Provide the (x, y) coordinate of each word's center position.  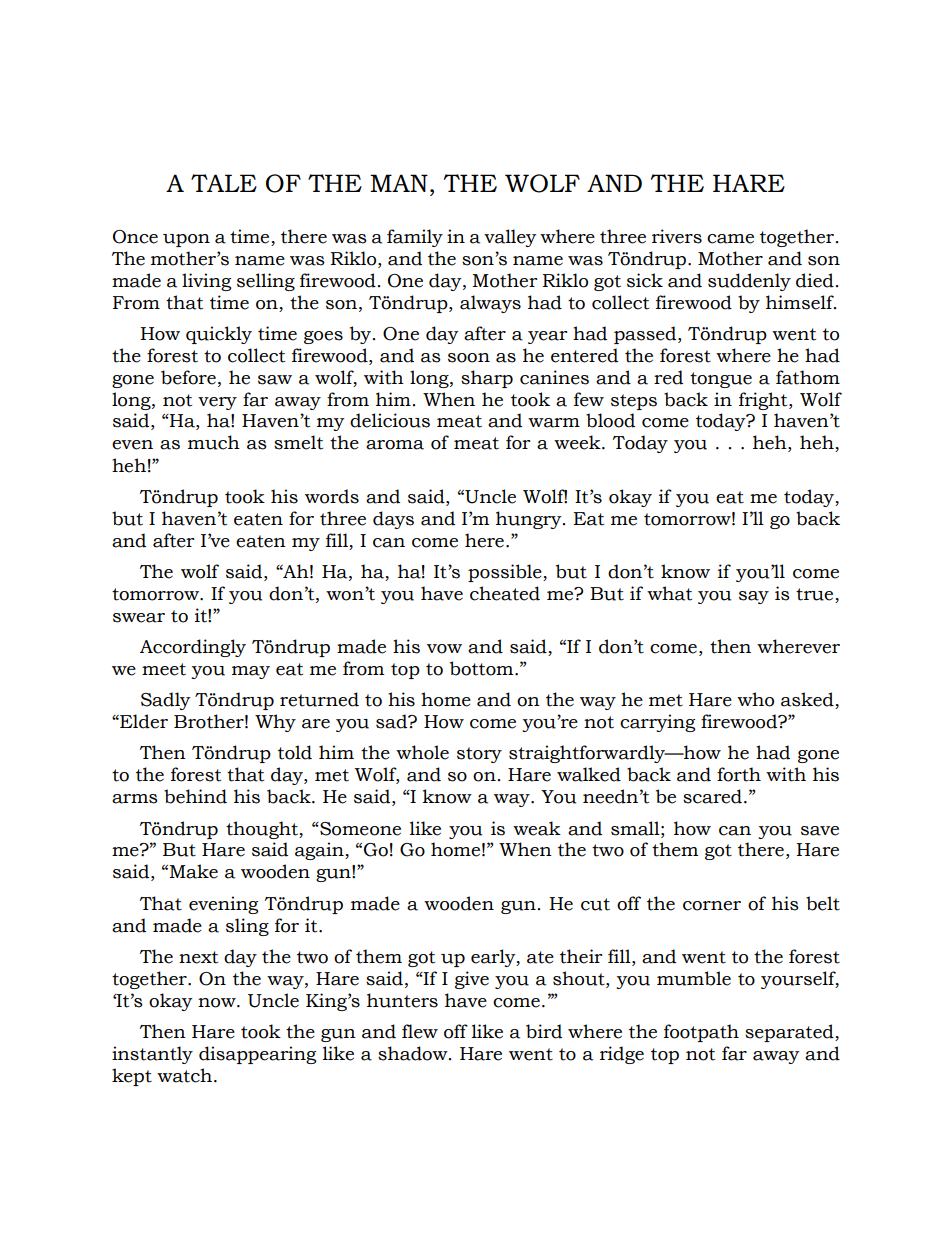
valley (510, 238)
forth (739, 774)
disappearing (257, 1055)
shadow (414, 1053)
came (730, 239)
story (479, 755)
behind (195, 796)
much (214, 442)
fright (764, 401)
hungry (530, 520)
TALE (224, 183)
